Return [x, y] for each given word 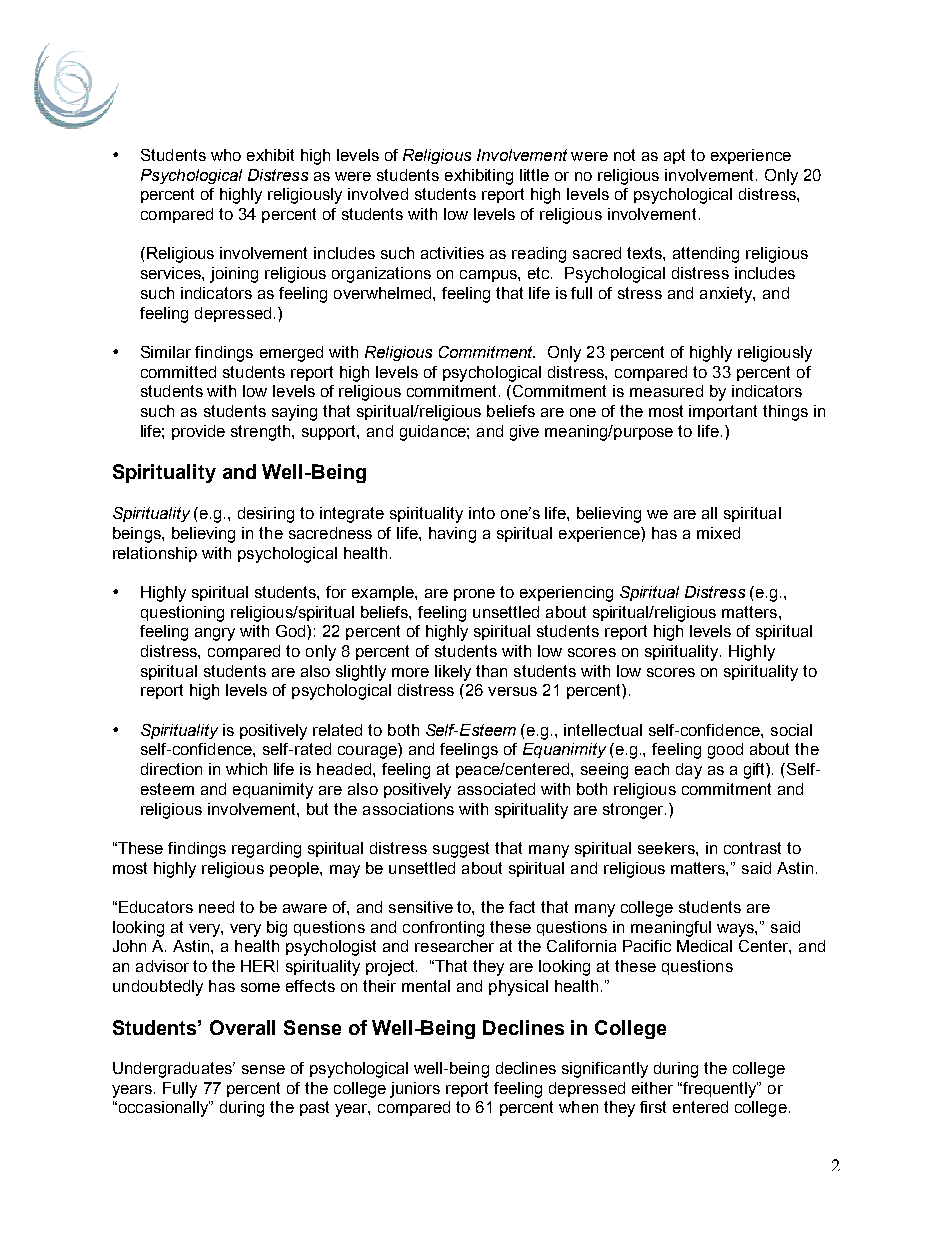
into [482, 513]
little [534, 175]
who [226, 155]
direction [171, 769]
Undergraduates [173, 1070]
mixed [718, 533]
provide [198, 432]
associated [496, 789]
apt [674, 156]
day [689, 771]
